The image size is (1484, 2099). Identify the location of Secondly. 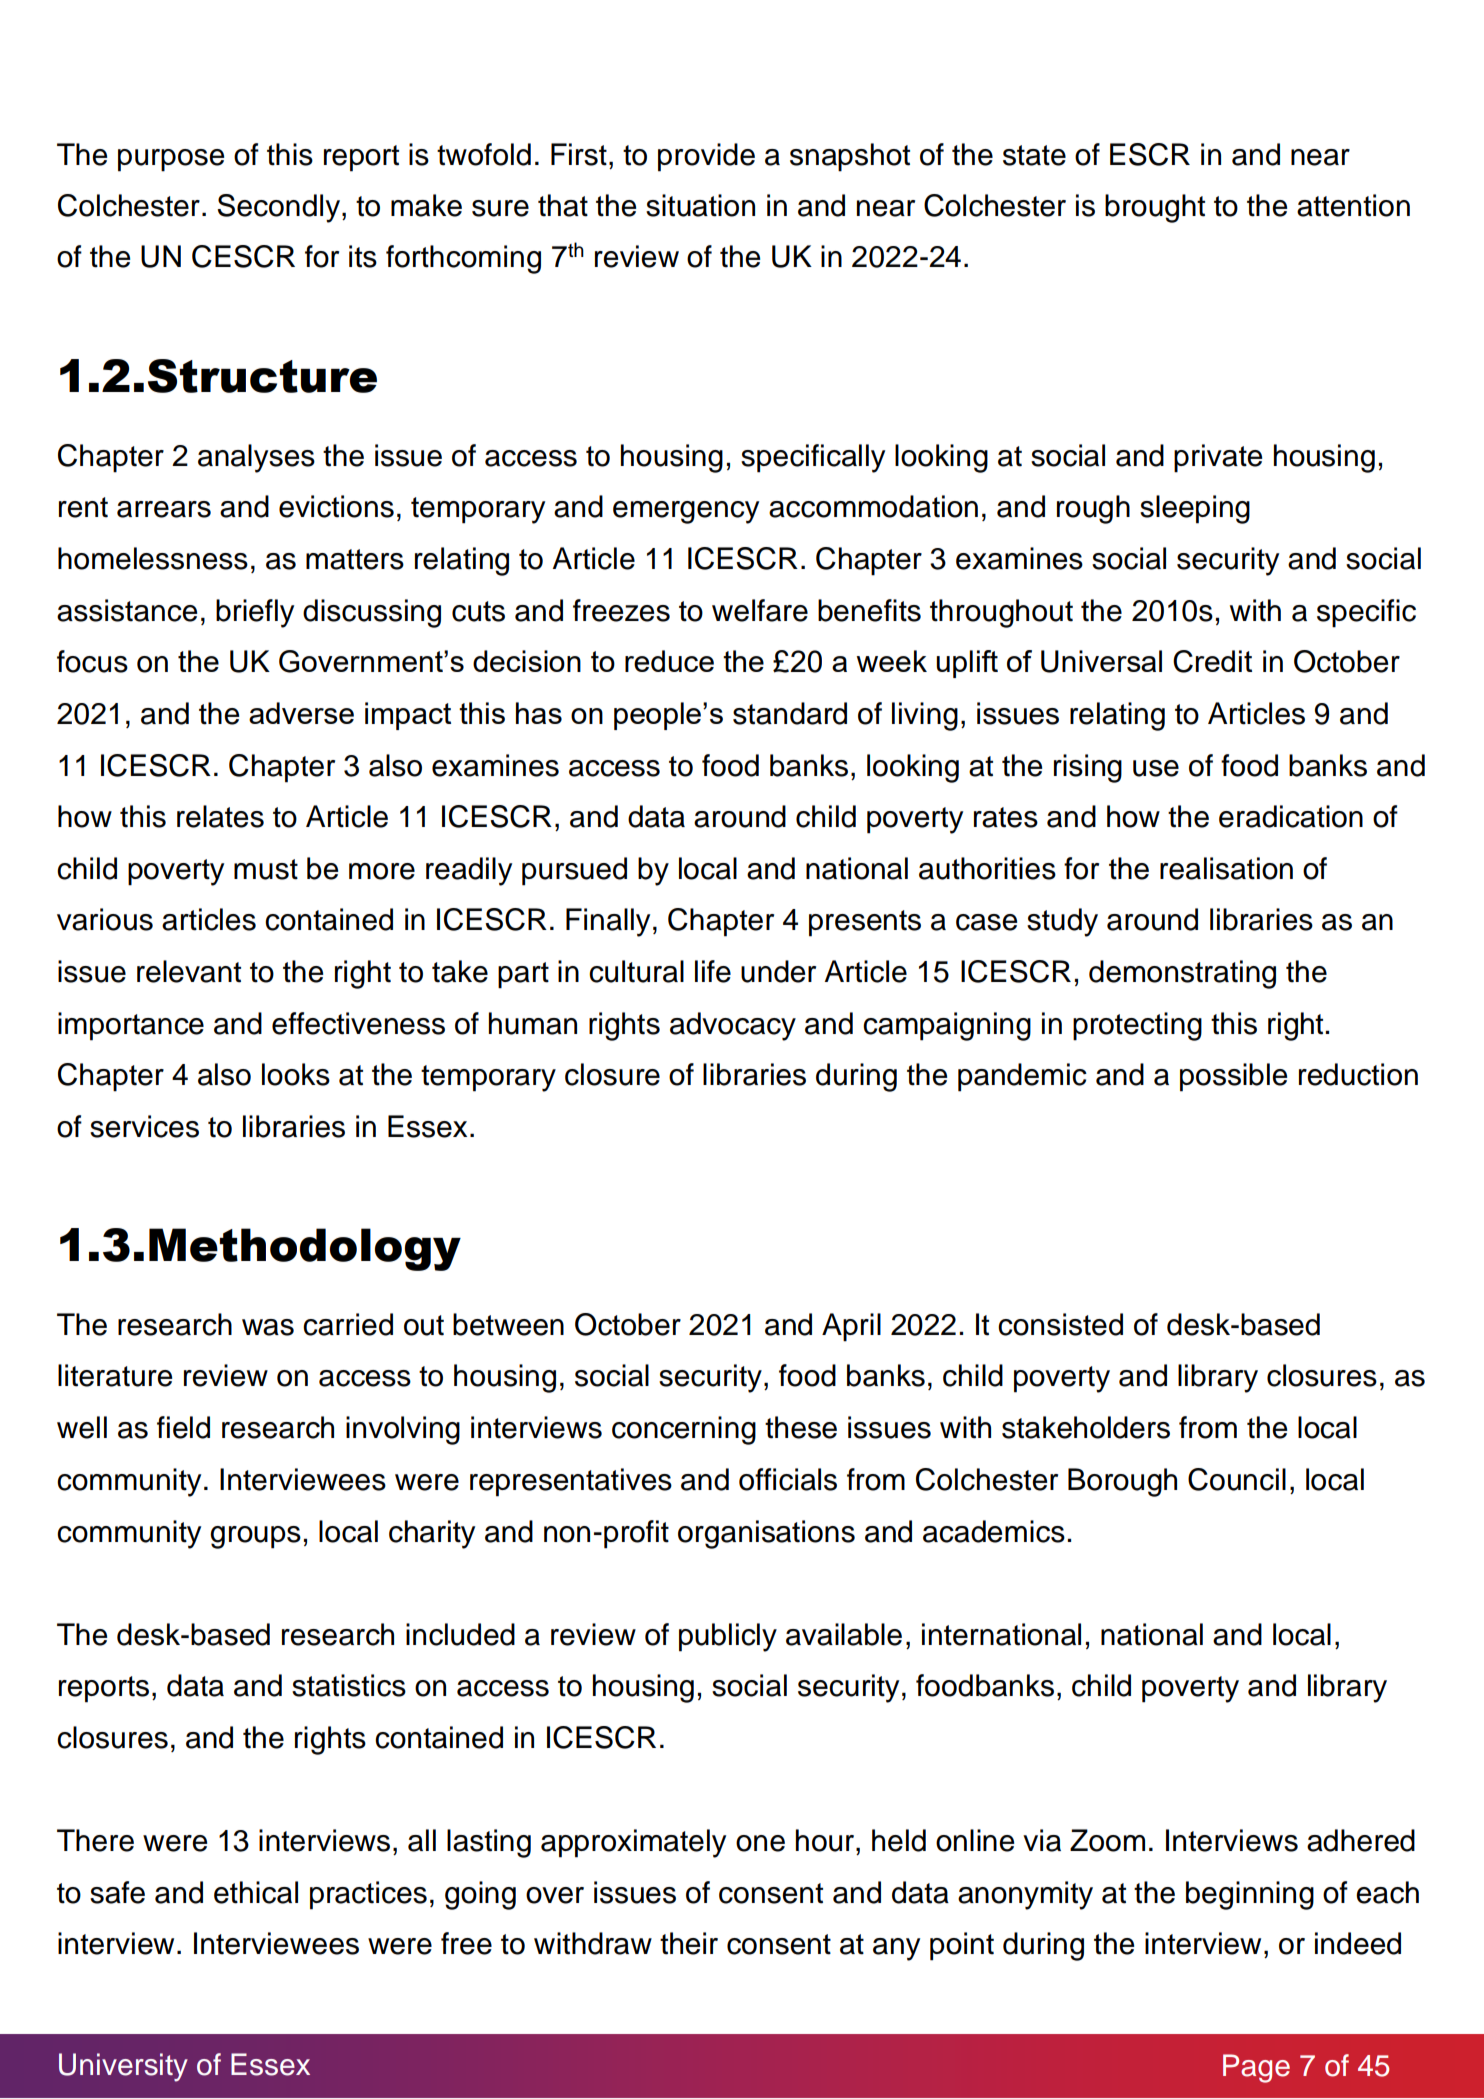
(278, 208).
